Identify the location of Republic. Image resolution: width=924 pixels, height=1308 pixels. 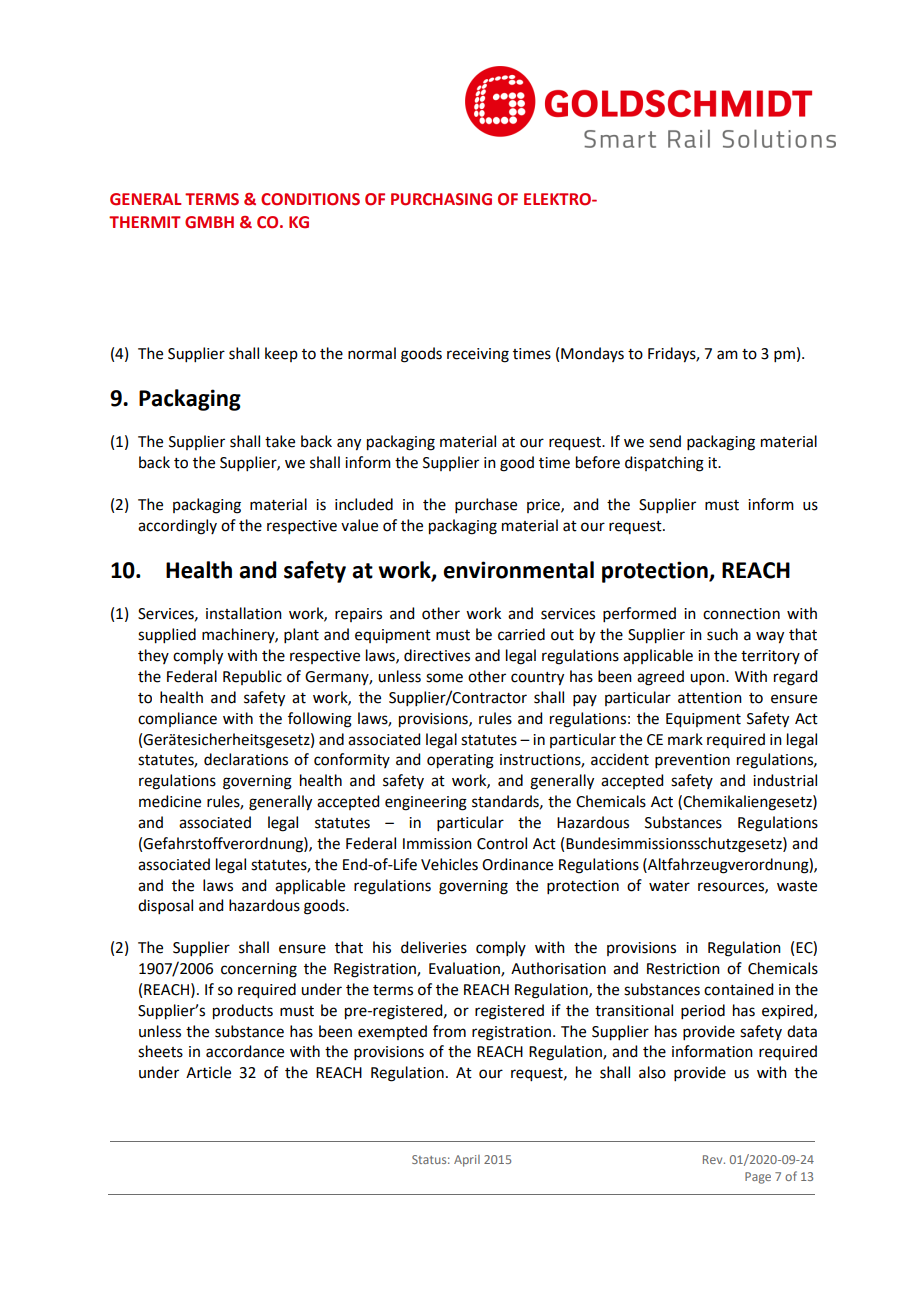
(252, 677).
